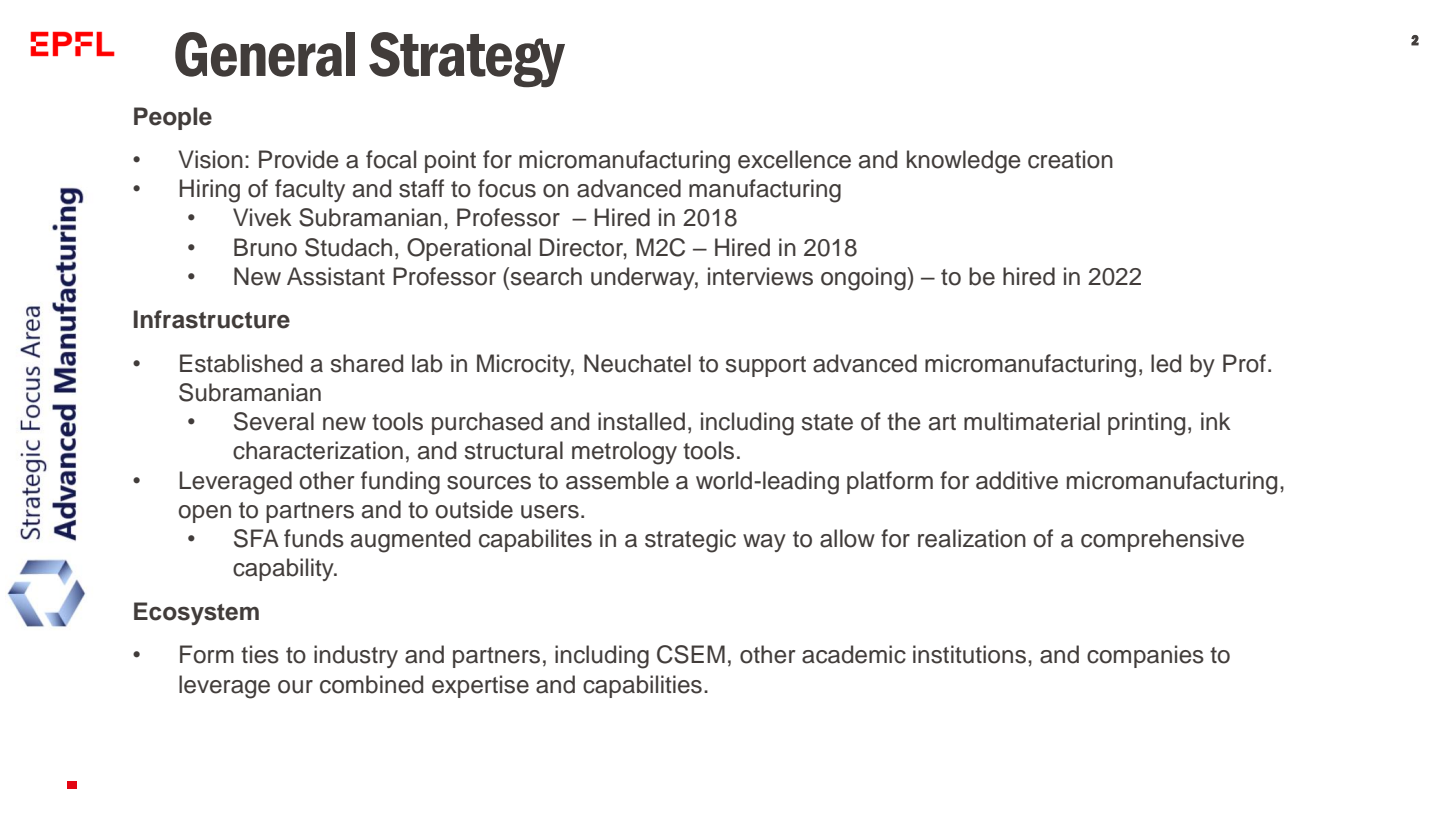 This screenshot has height=819, width=1456. What do you see at coordinates (336, 276) in the screenshot?
I see `Assistant` at bounding box center [336, 276].
